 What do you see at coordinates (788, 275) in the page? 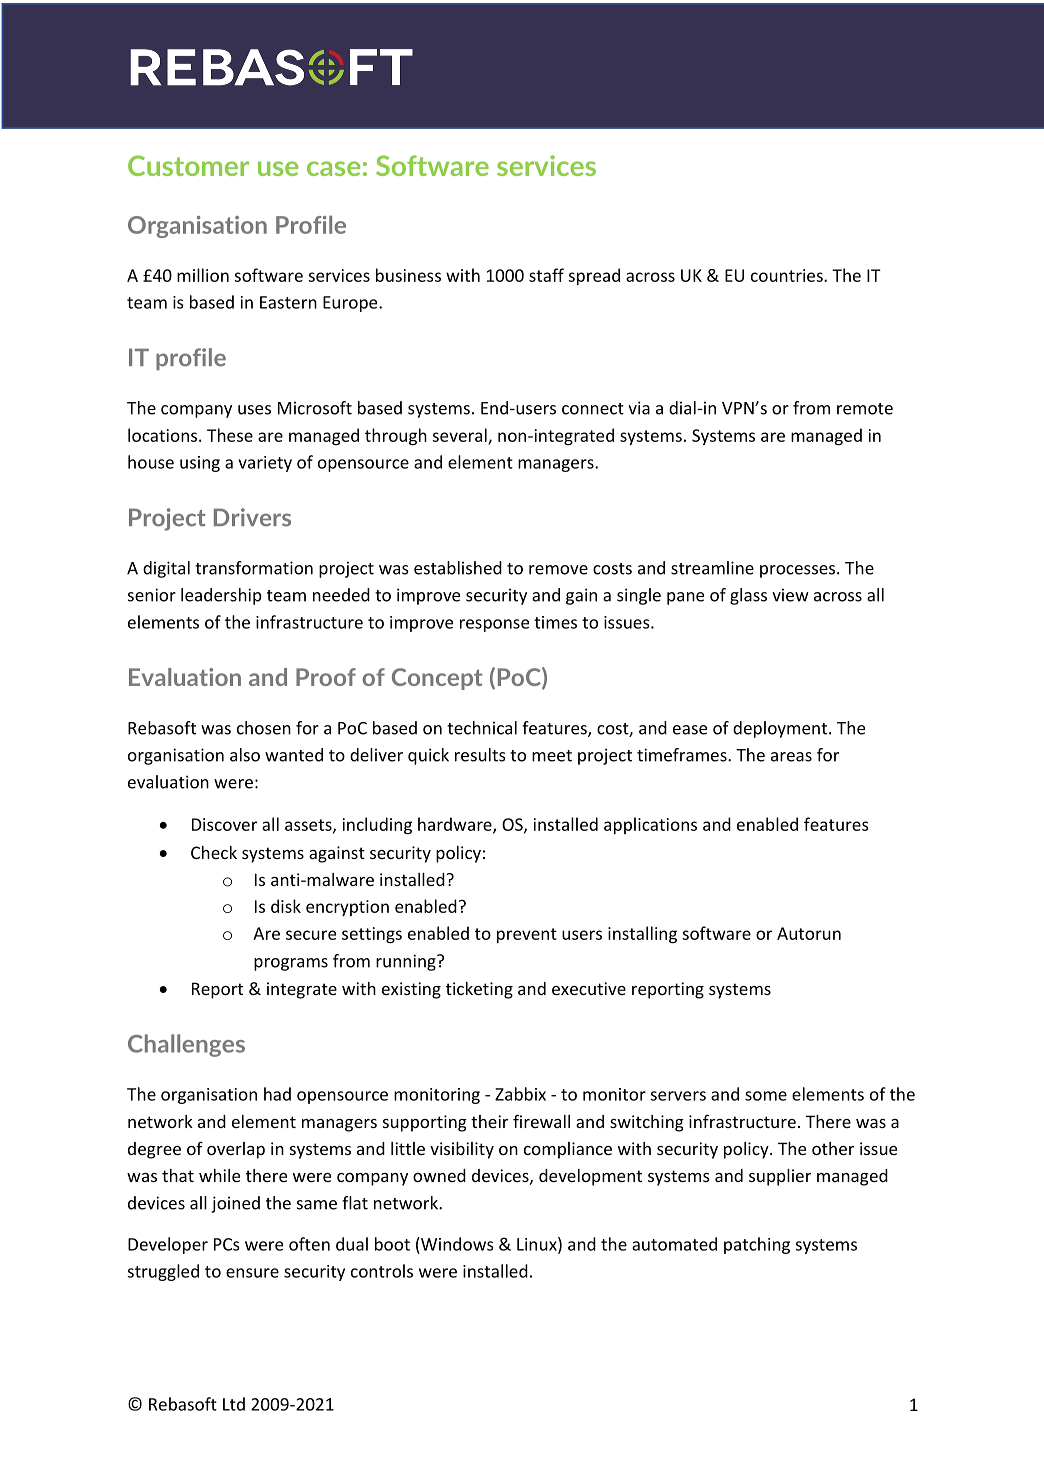
I see `countries` at bounding box center [788, 275].
